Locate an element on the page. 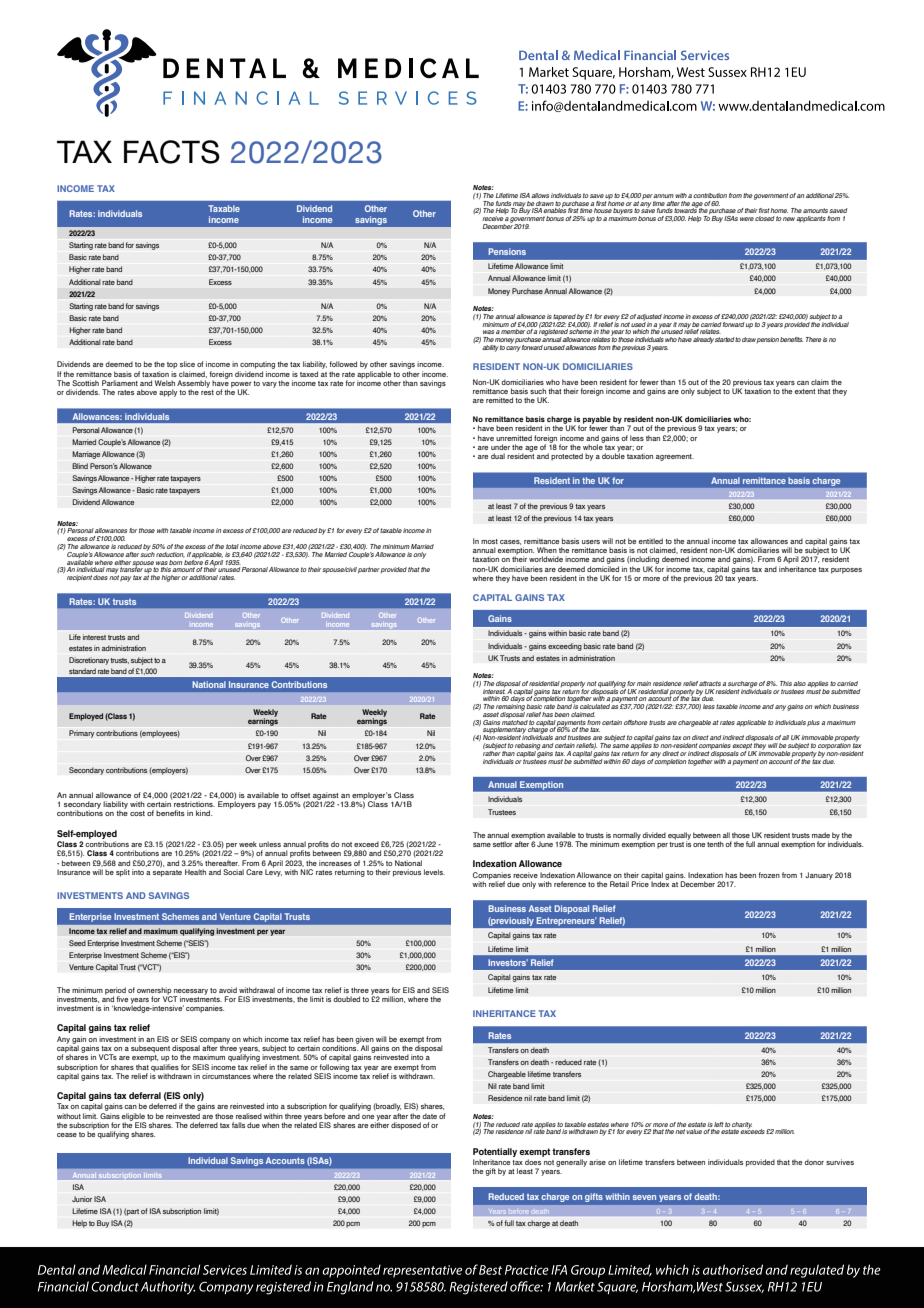 The image size is (924, 1308). levels is located at coordinates (434, 872).
